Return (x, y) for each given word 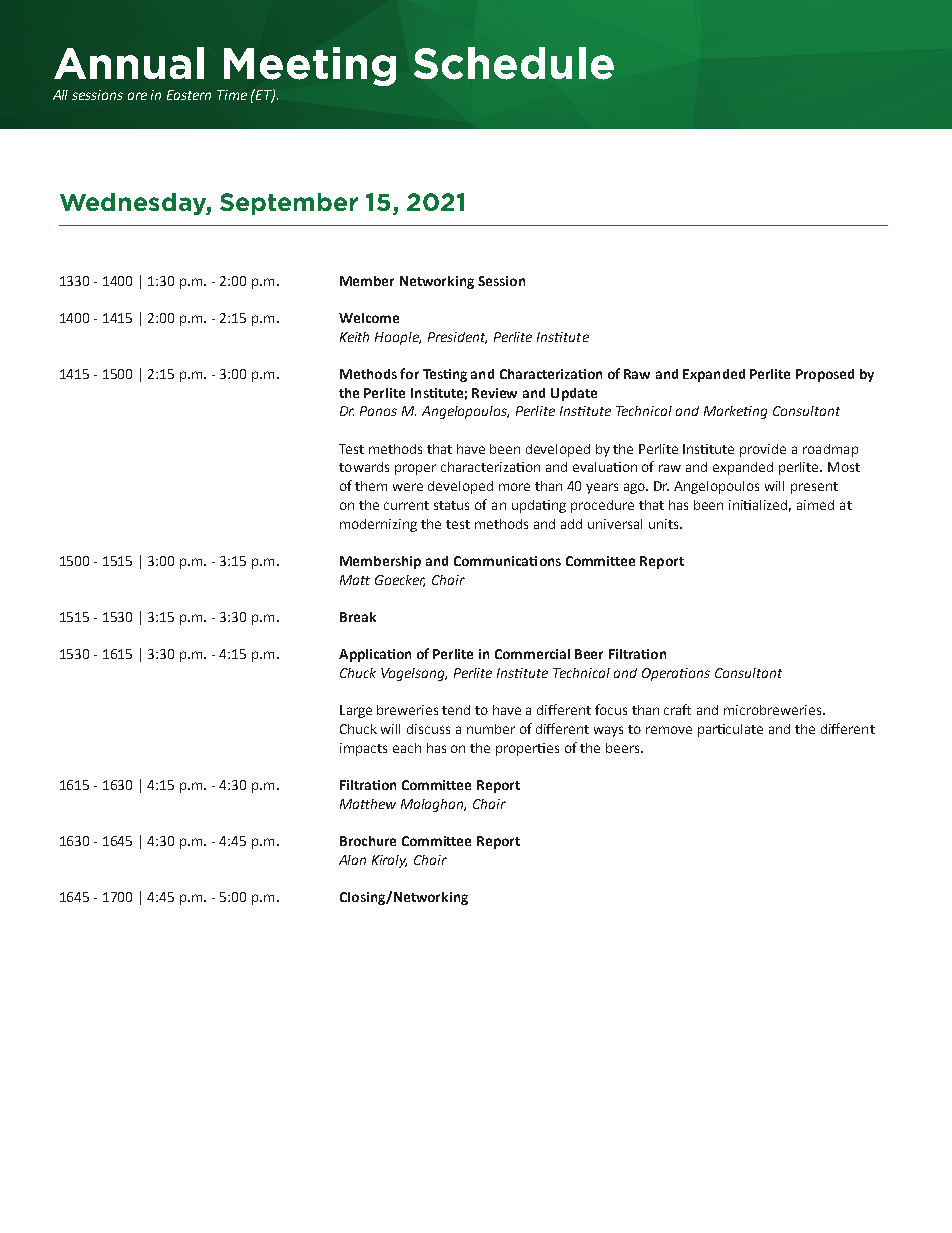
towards (364, 467)
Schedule (514, 63)
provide (763, 450)
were (408, 487)
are (137, 96)
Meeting (310, 66)
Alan (352, 860)
